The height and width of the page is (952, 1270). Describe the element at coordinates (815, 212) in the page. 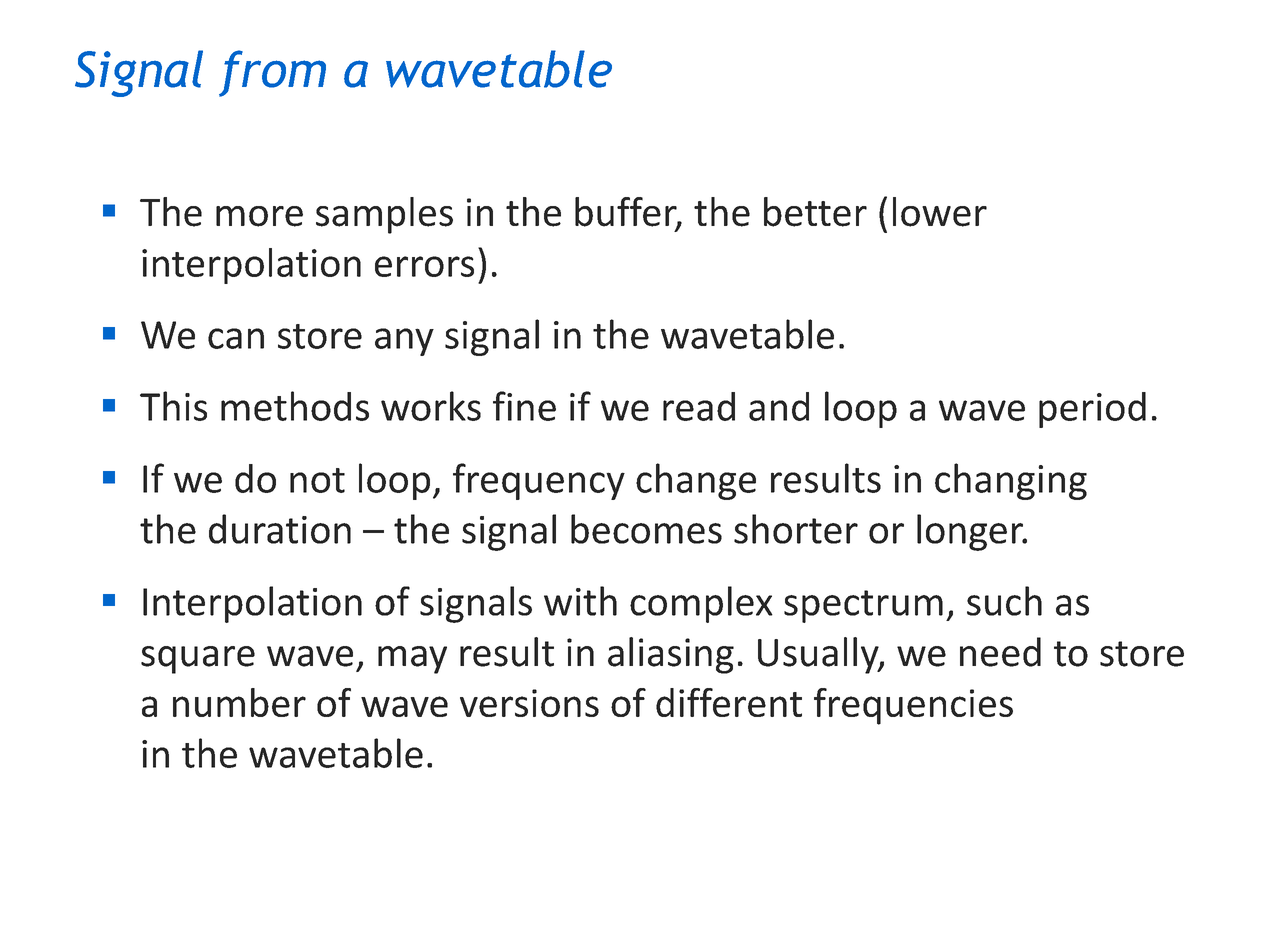

I see `better` at that location.
